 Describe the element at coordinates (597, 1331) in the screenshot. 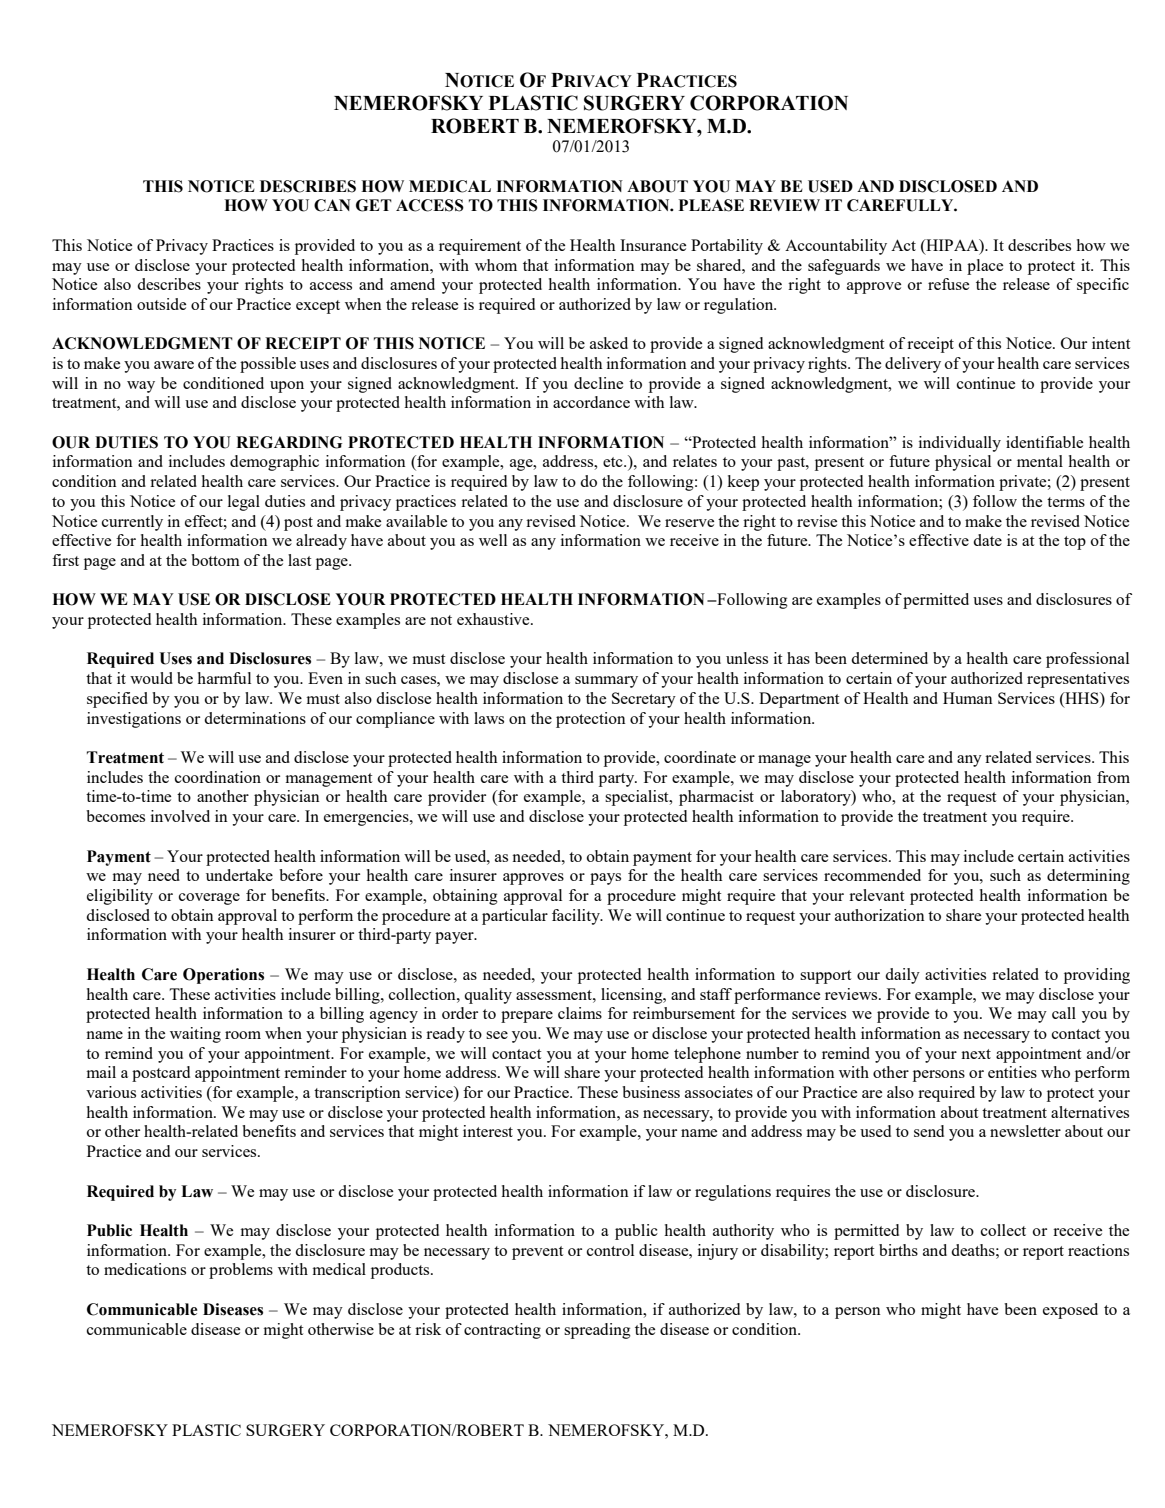

I see `spreading` at that location.
